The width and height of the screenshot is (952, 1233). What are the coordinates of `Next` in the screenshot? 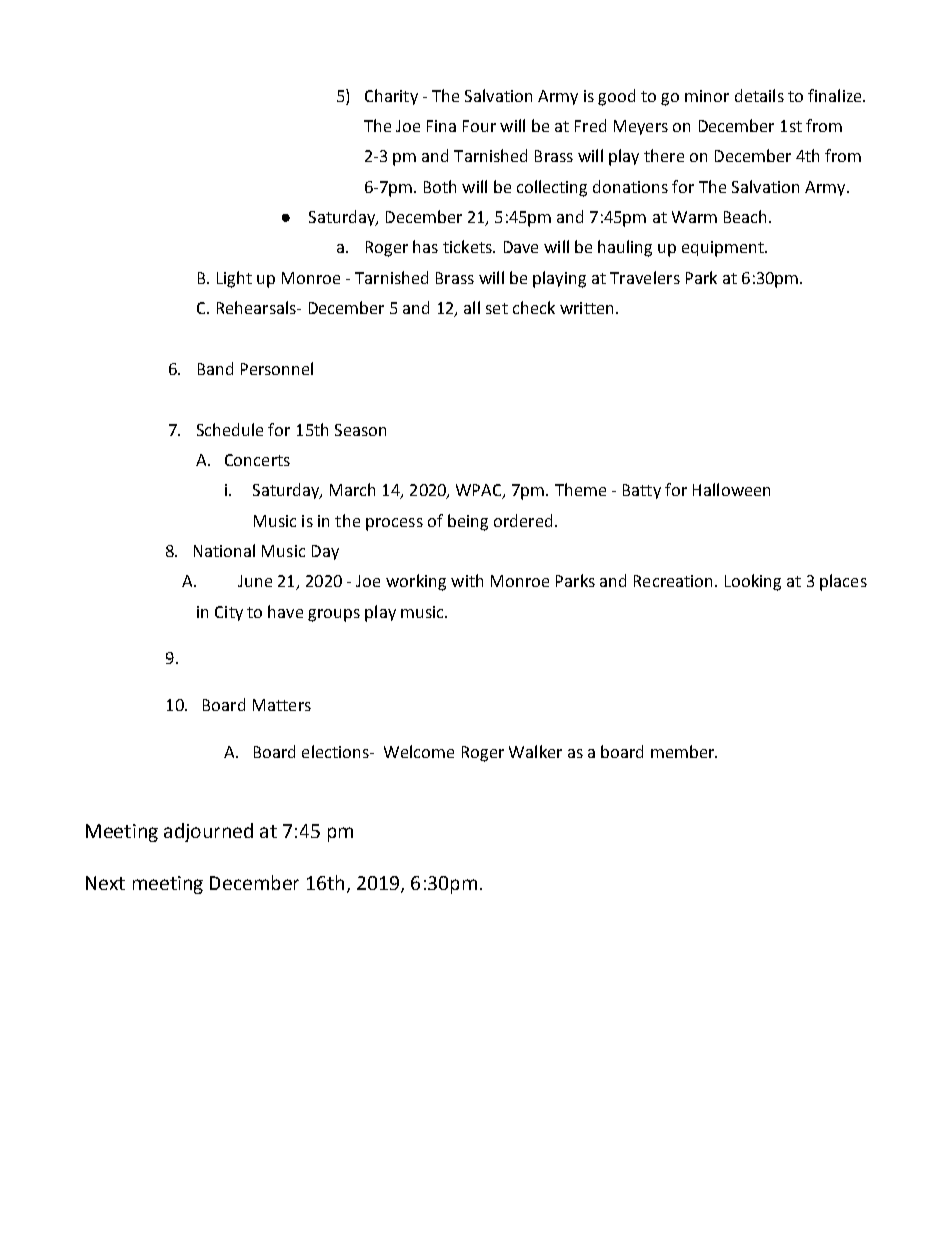 It's located at (105, 883).
